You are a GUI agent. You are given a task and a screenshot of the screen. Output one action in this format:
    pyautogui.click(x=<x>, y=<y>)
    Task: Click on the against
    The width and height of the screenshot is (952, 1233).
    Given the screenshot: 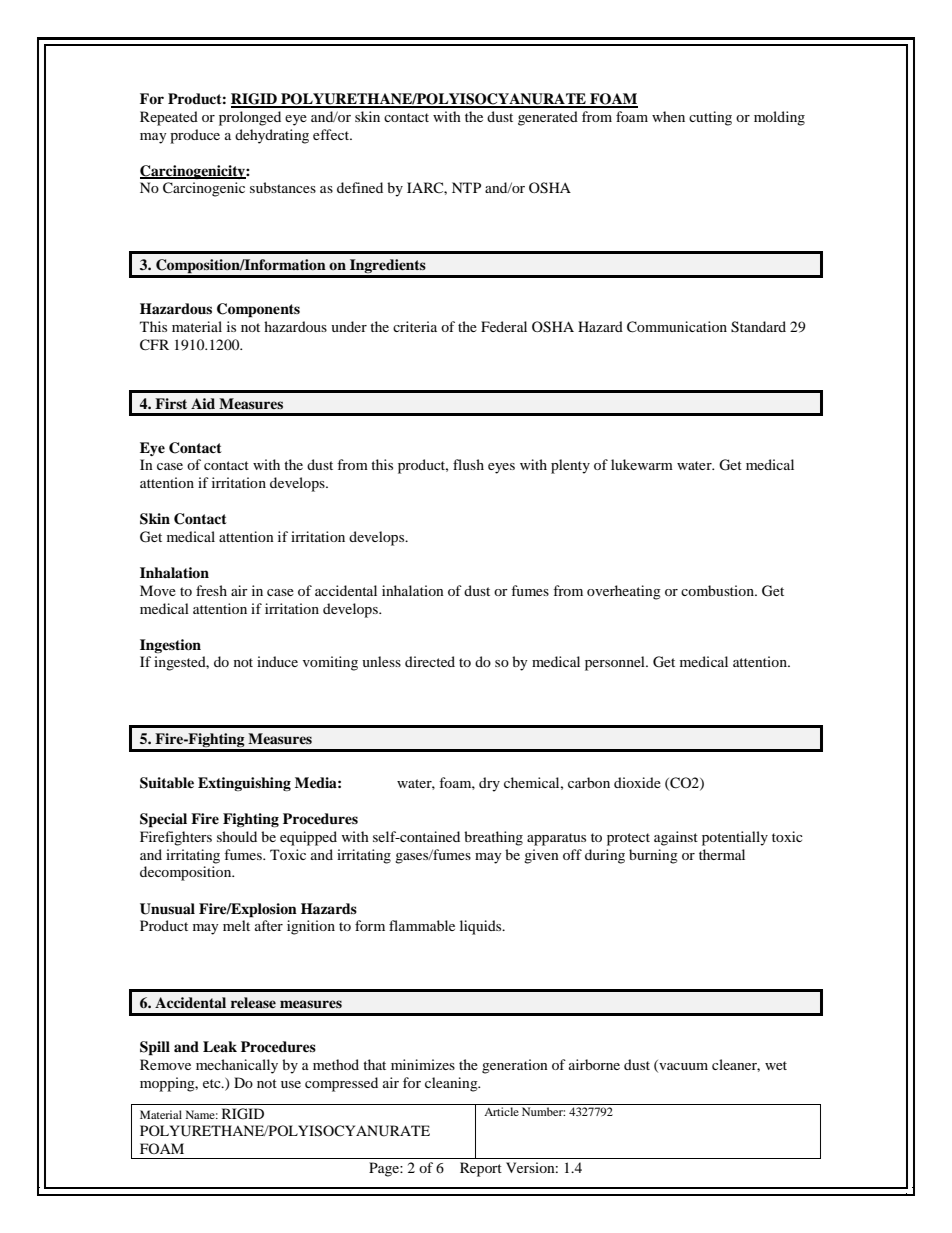 What is the action you would take?
    pyautogui.click(x=676, y=838)
